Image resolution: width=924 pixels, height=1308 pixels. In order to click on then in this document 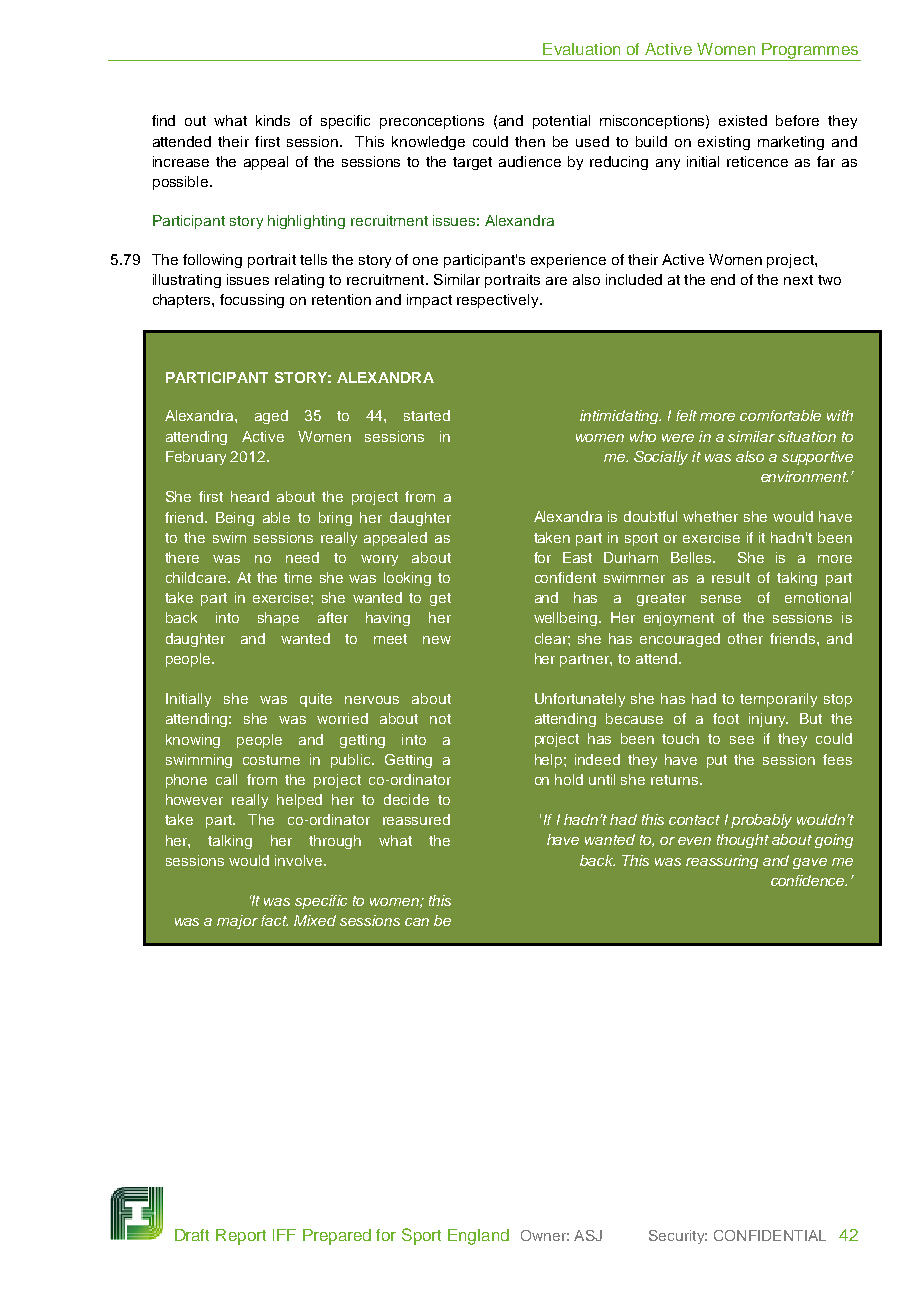, I will do `click(530, 141)`.
